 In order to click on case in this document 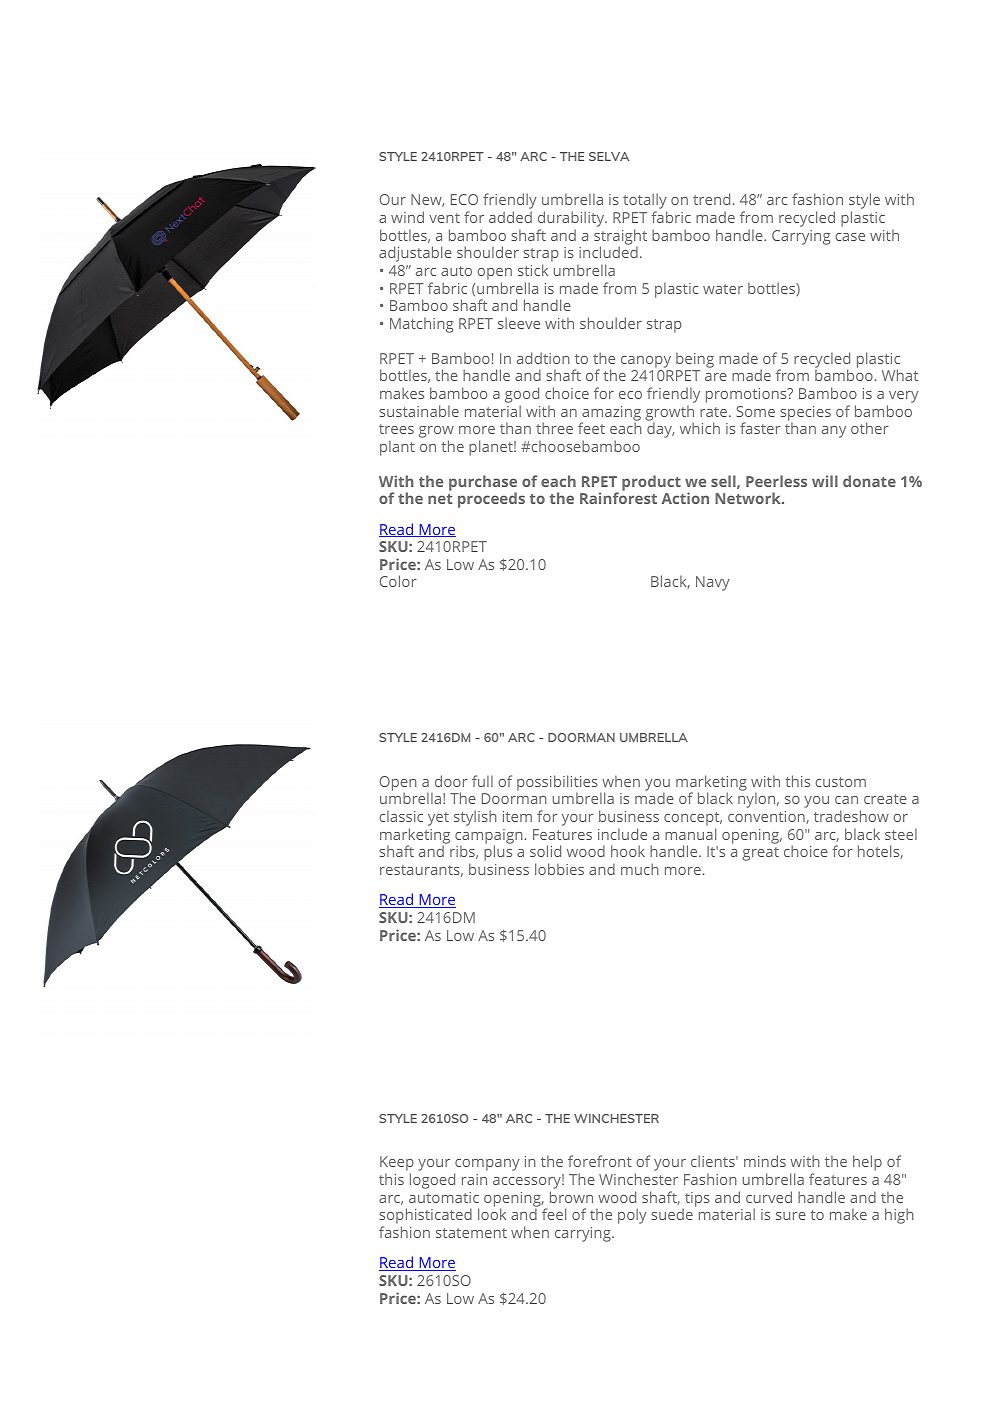, I will do `click(850, 237)`.
